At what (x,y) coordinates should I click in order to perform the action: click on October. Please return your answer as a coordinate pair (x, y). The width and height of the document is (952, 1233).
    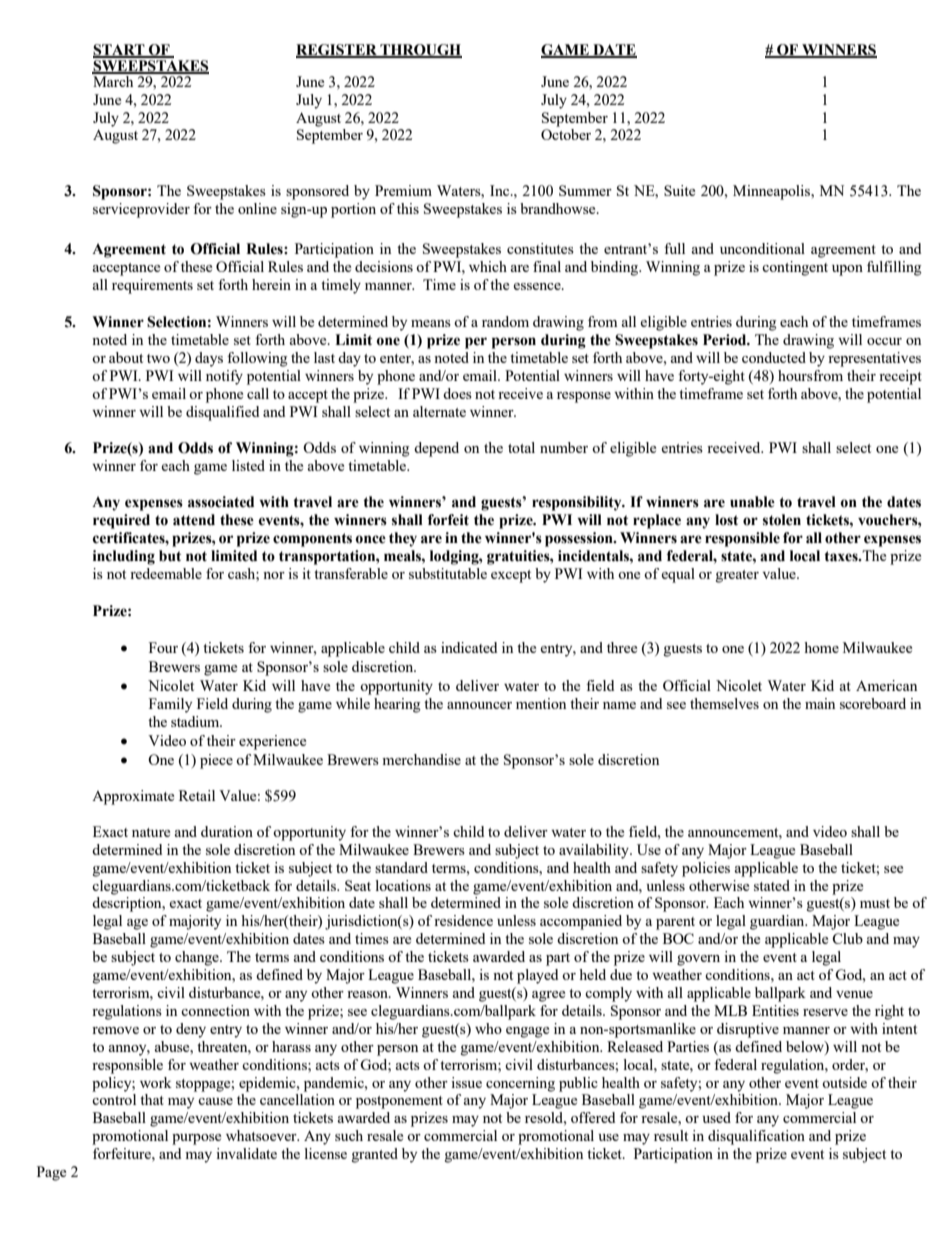
    Looking at the image, I should click on (566, 134).
